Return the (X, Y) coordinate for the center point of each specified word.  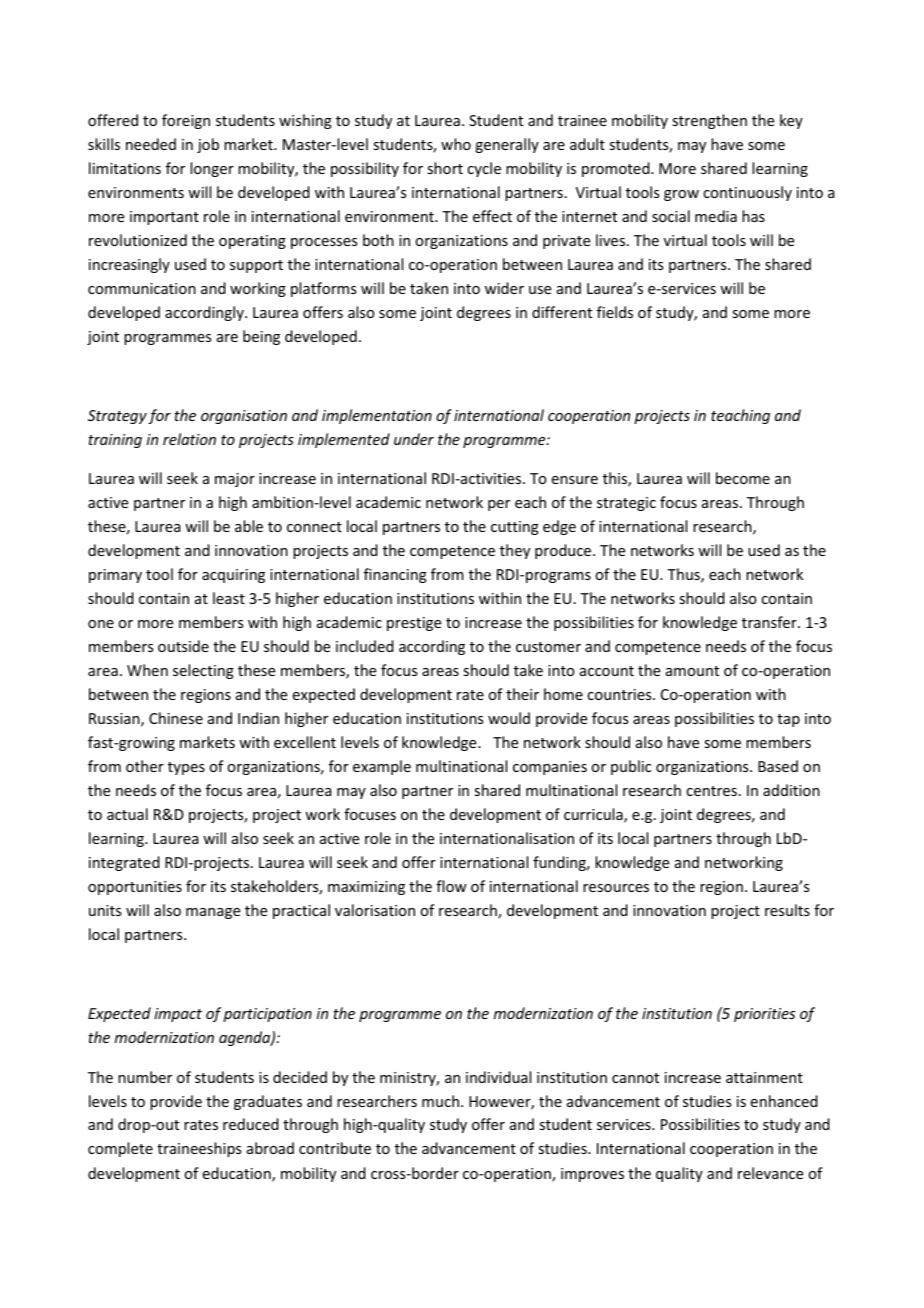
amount (692, 671)
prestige (414, 624)
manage (213, 913)
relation (189, 439)
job (208, 145)
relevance (770, 1173)
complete (120, 1149)
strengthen (709, 121)
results (787, 910)
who (456, 144)
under (414, 439)
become (743, 478)
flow (451, 886)
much (442, 1101)
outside (183, 646)
